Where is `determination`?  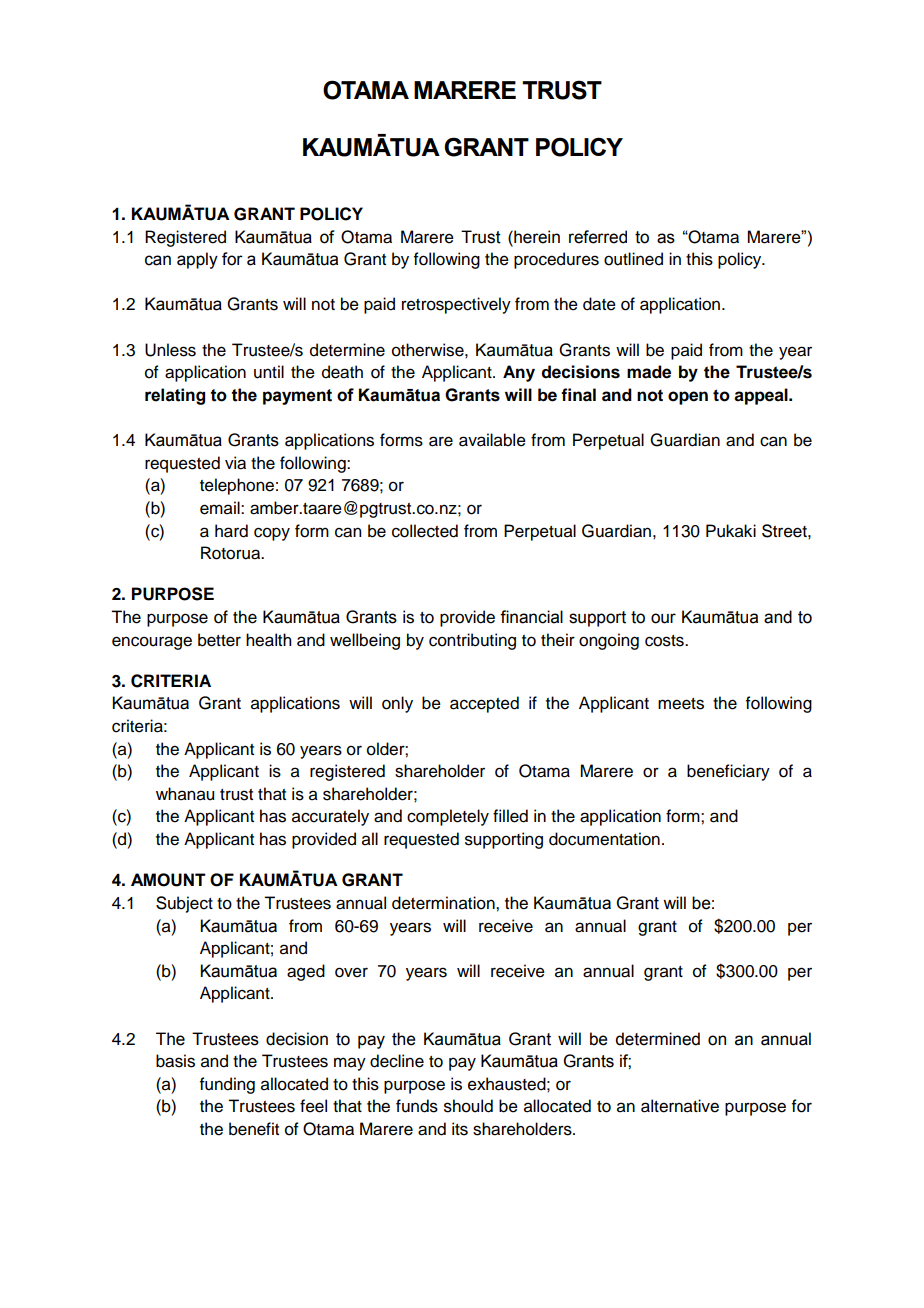 determination is located at coordinates (444, 903).
